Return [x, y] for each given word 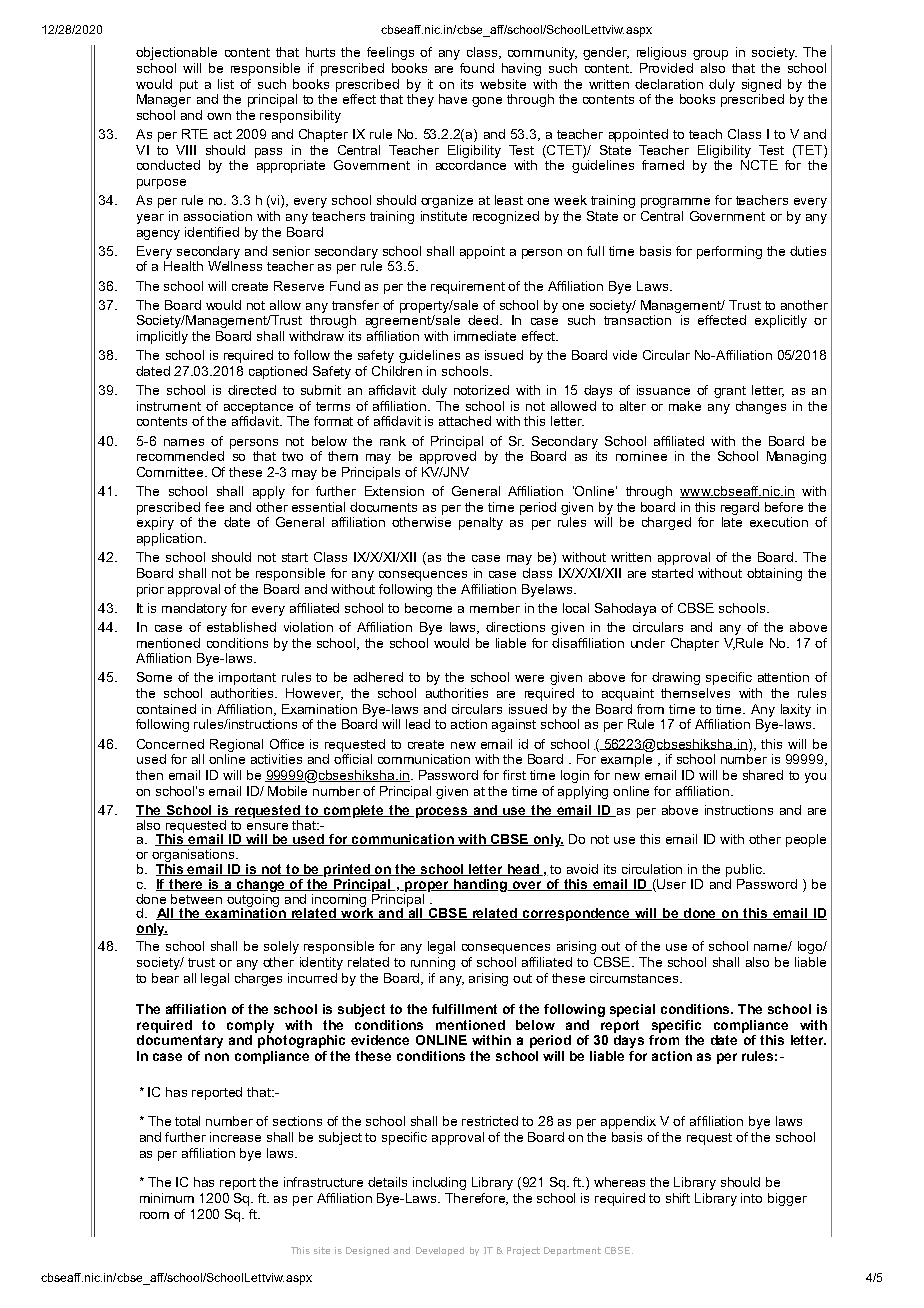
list [226, 84]
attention [783, 677]
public [745, 870]
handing [480, 885]
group [710, 55]
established [241, 627]
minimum [167, 1198]
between [196, 899]
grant [730, 392]
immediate [485, 336]
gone [487, 102]
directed [252, 390]
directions [515, 627]
